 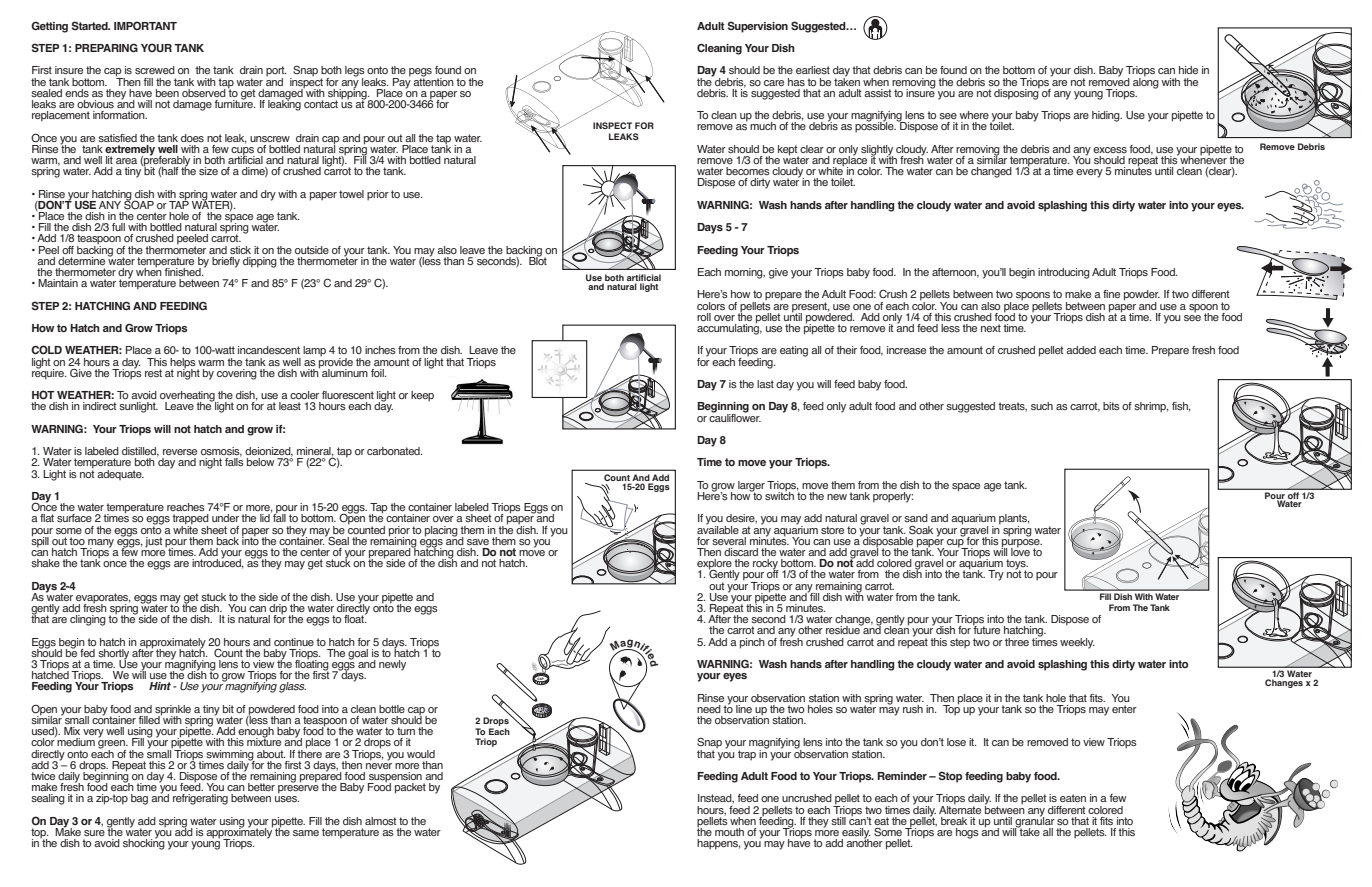 I want to click on rest, so click(x=153, y=373).
